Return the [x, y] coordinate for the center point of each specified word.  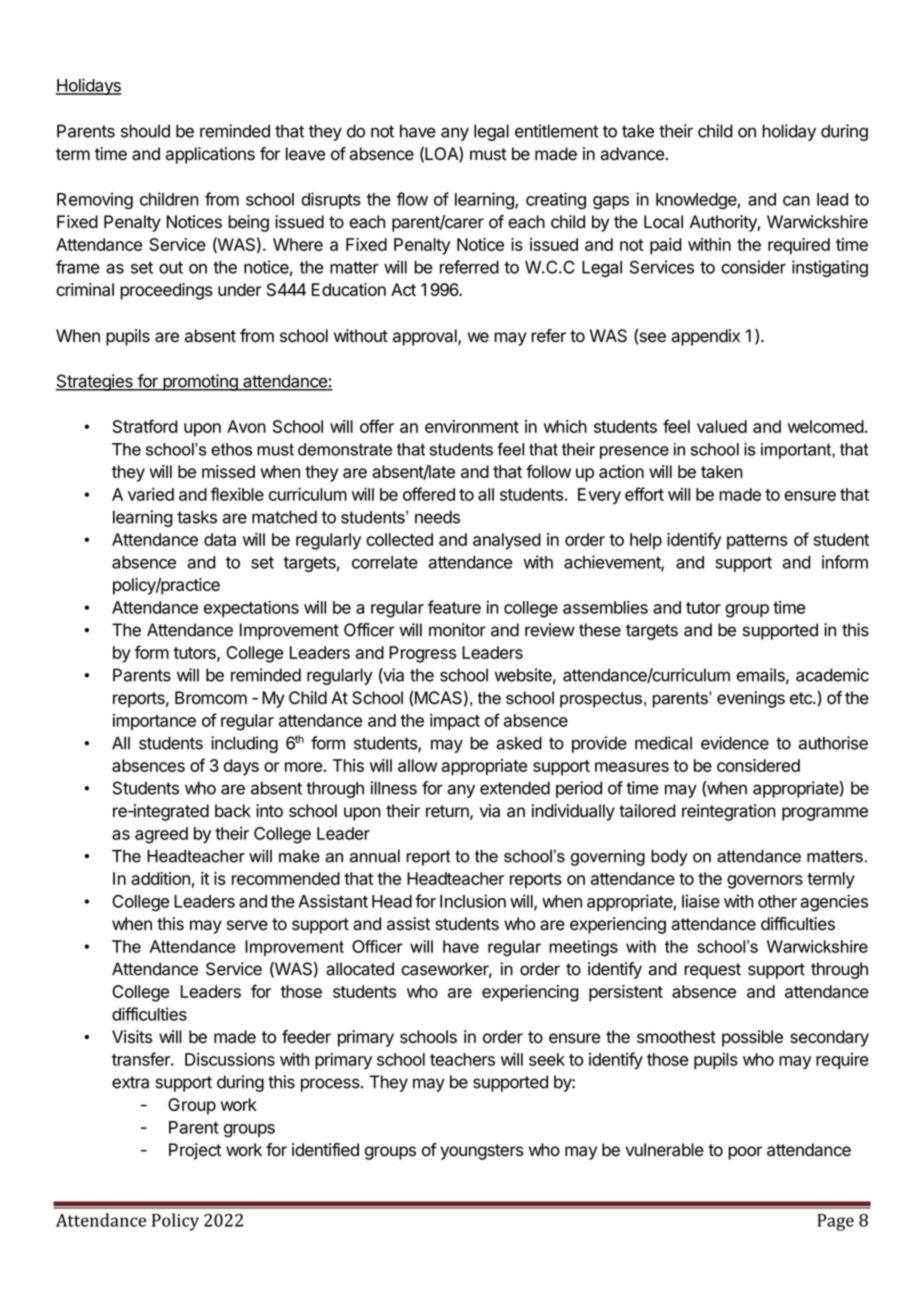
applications [210, 155]
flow [412, 199]
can [796, 201]
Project [195, 1151]
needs [437, 517]
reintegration [729, 812]
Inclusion [473, 901]
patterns [757, 542]
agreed [161, 835]
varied [151, 494]
